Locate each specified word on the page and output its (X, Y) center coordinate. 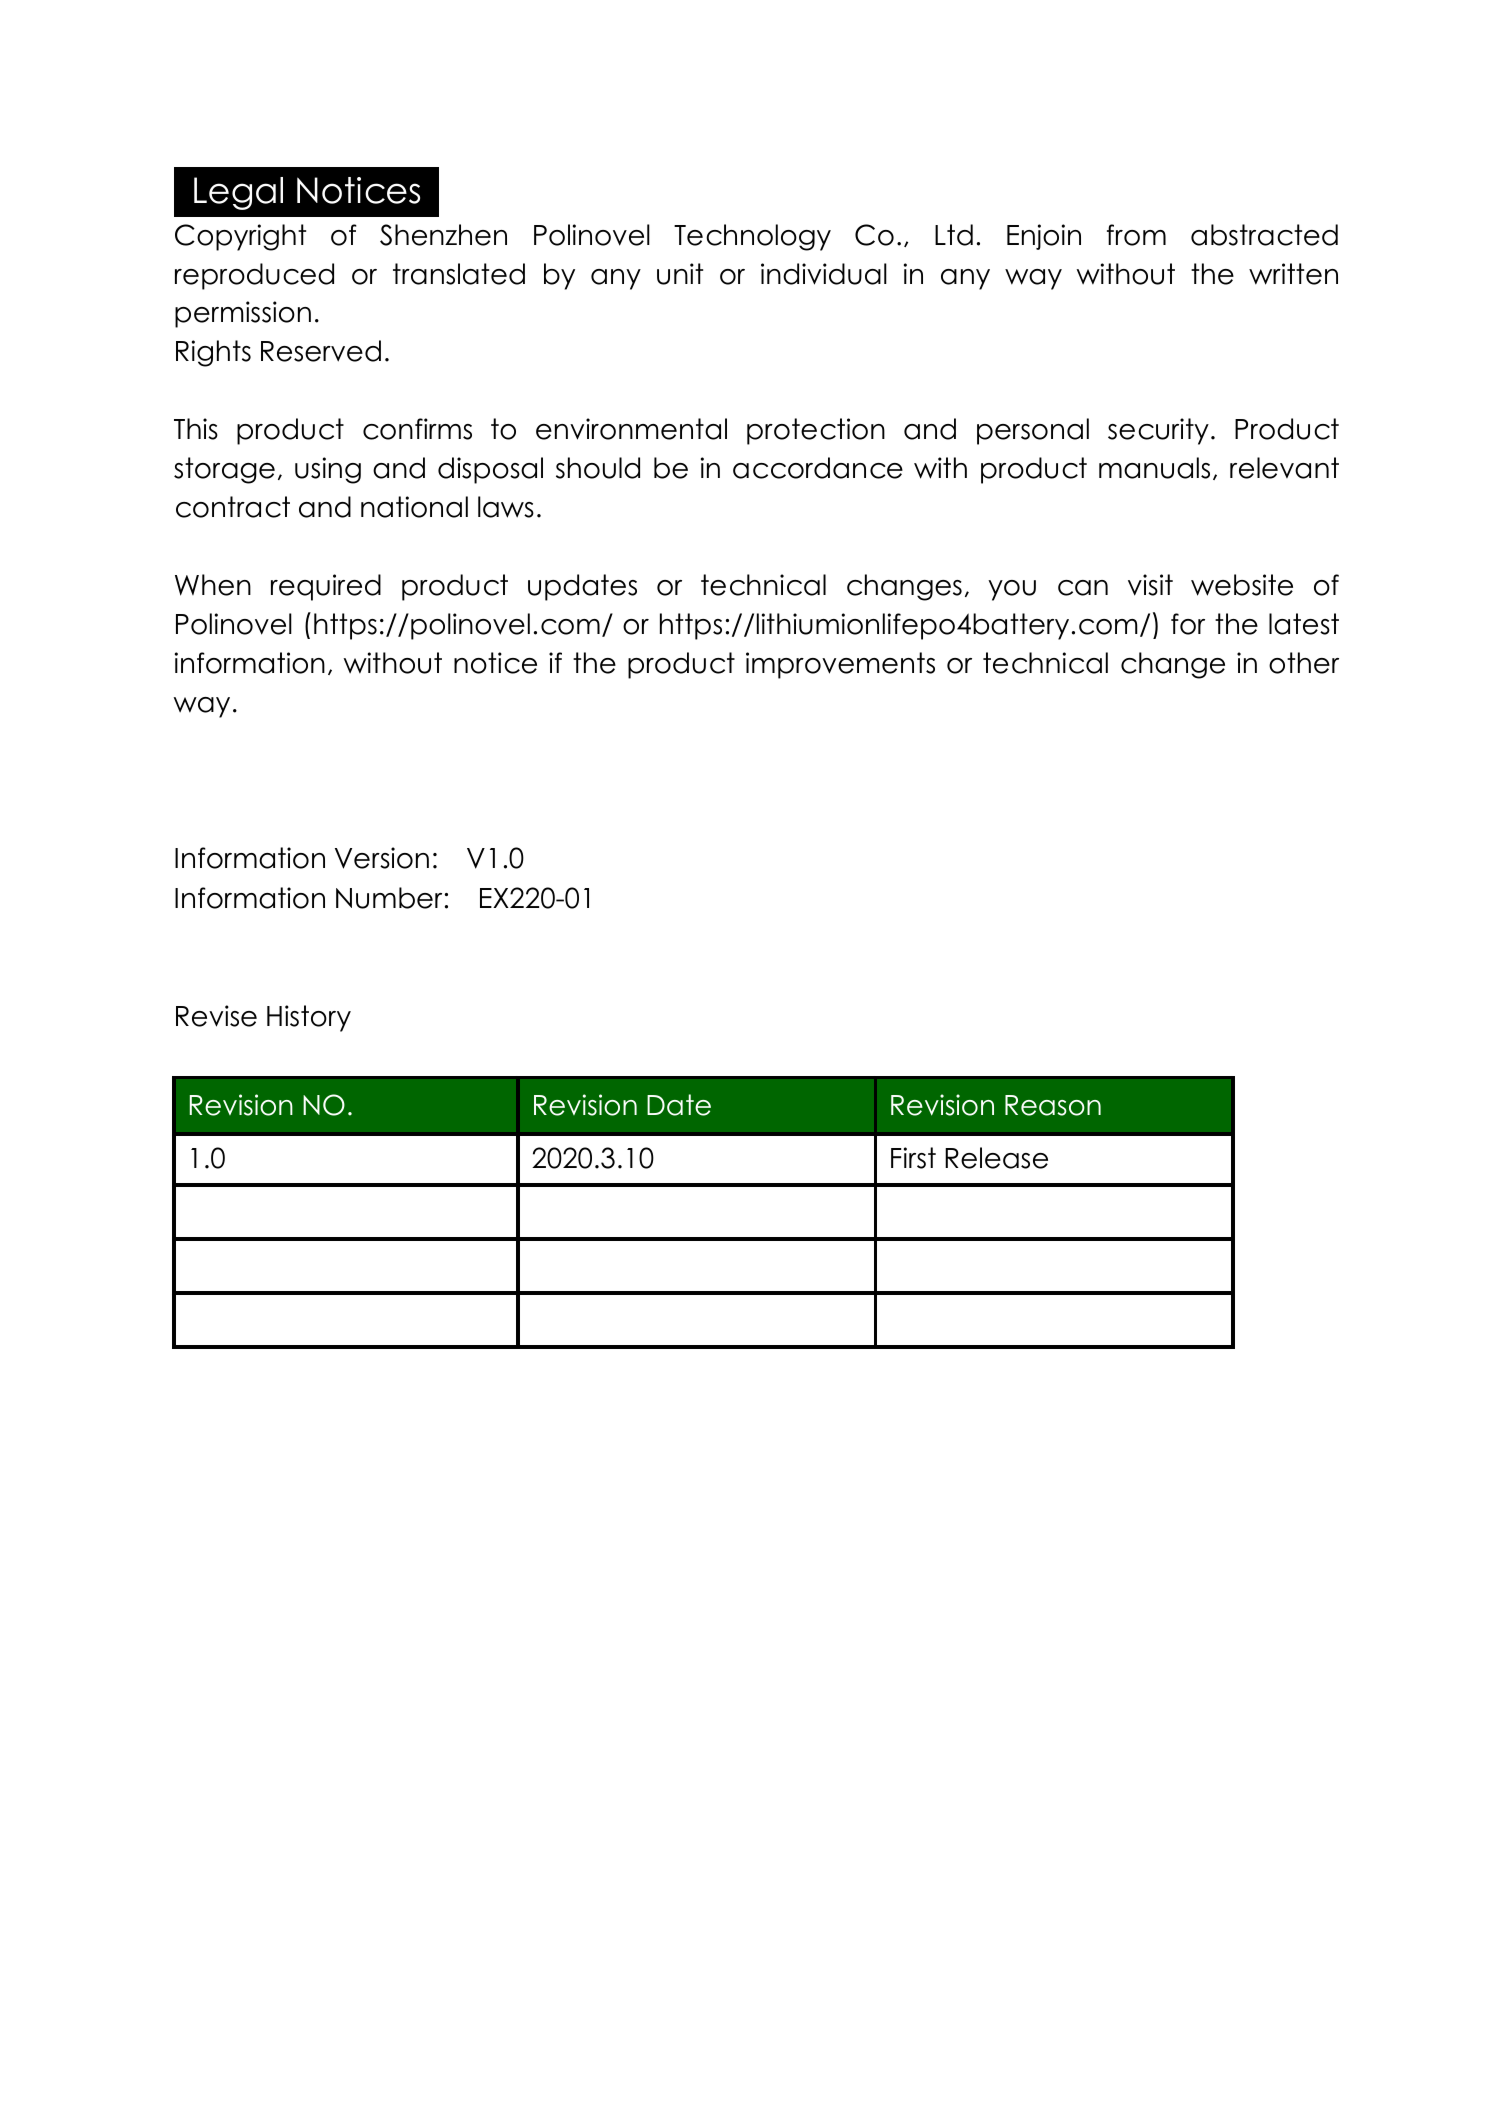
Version (382, 858)
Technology (752, 237)
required (326, 587)
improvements (840, 665)
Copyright (240, 237)
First (913, 1158)
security (1158, 431)
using (328, 470)
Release (996, 1158)
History (309, 1018)
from (1136, 235)
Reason (1053, 1105)
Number (389, 898)
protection (816, 431)
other (1304, 663)
